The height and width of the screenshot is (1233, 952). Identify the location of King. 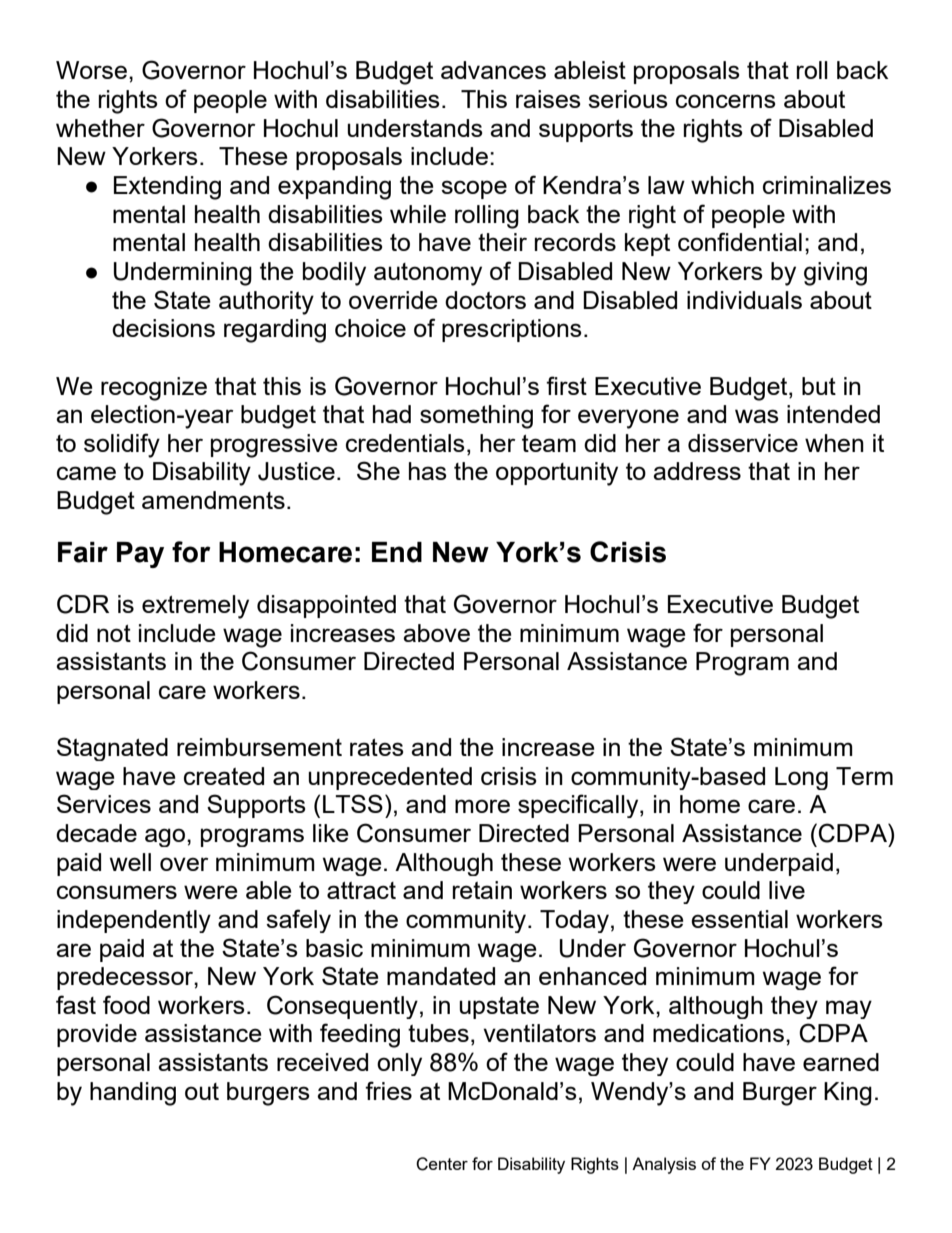
(848, 1094).
